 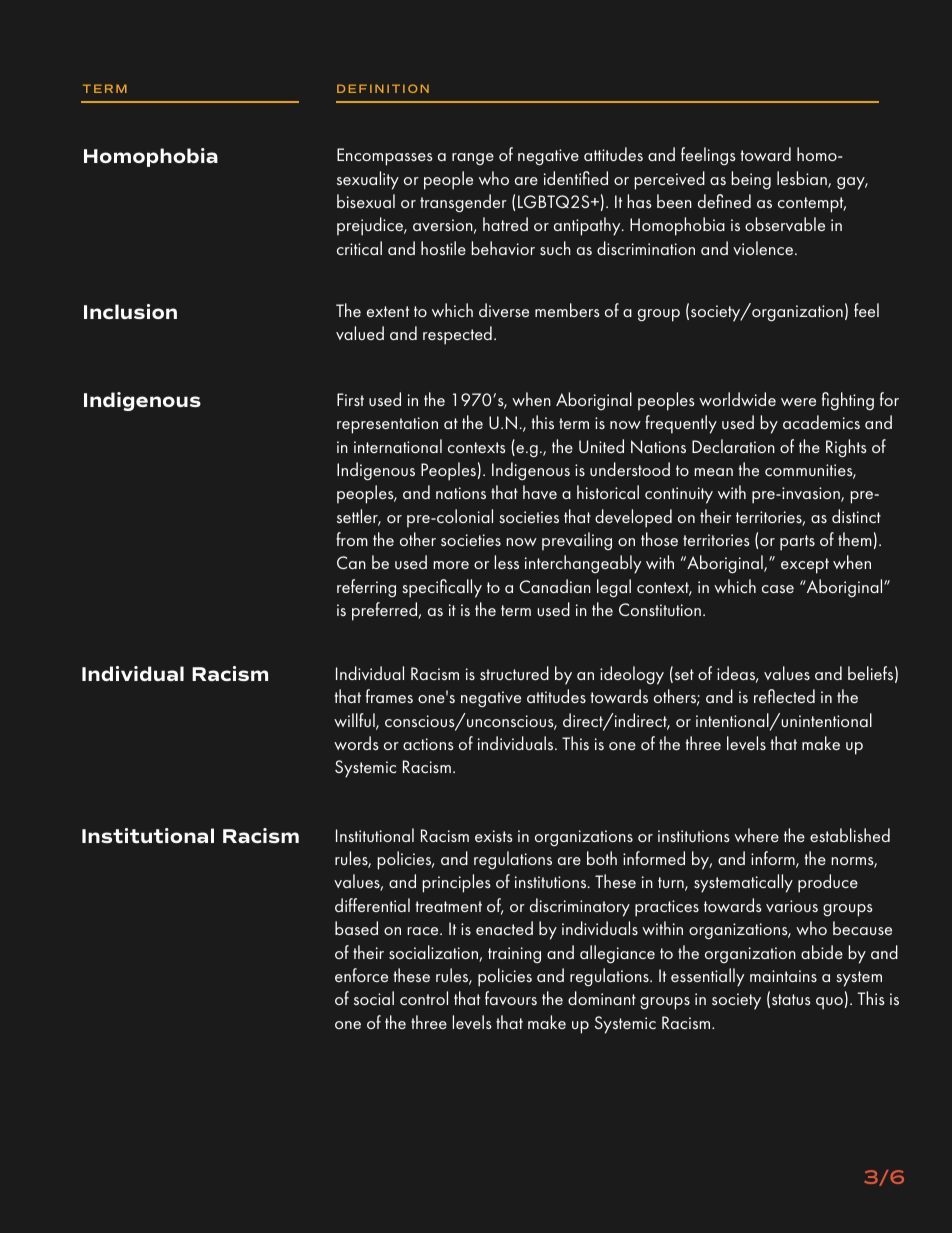 What do you see at coordinates (352, 539) in the screenshot?
I see `from` at bounding box center [352, 539].
